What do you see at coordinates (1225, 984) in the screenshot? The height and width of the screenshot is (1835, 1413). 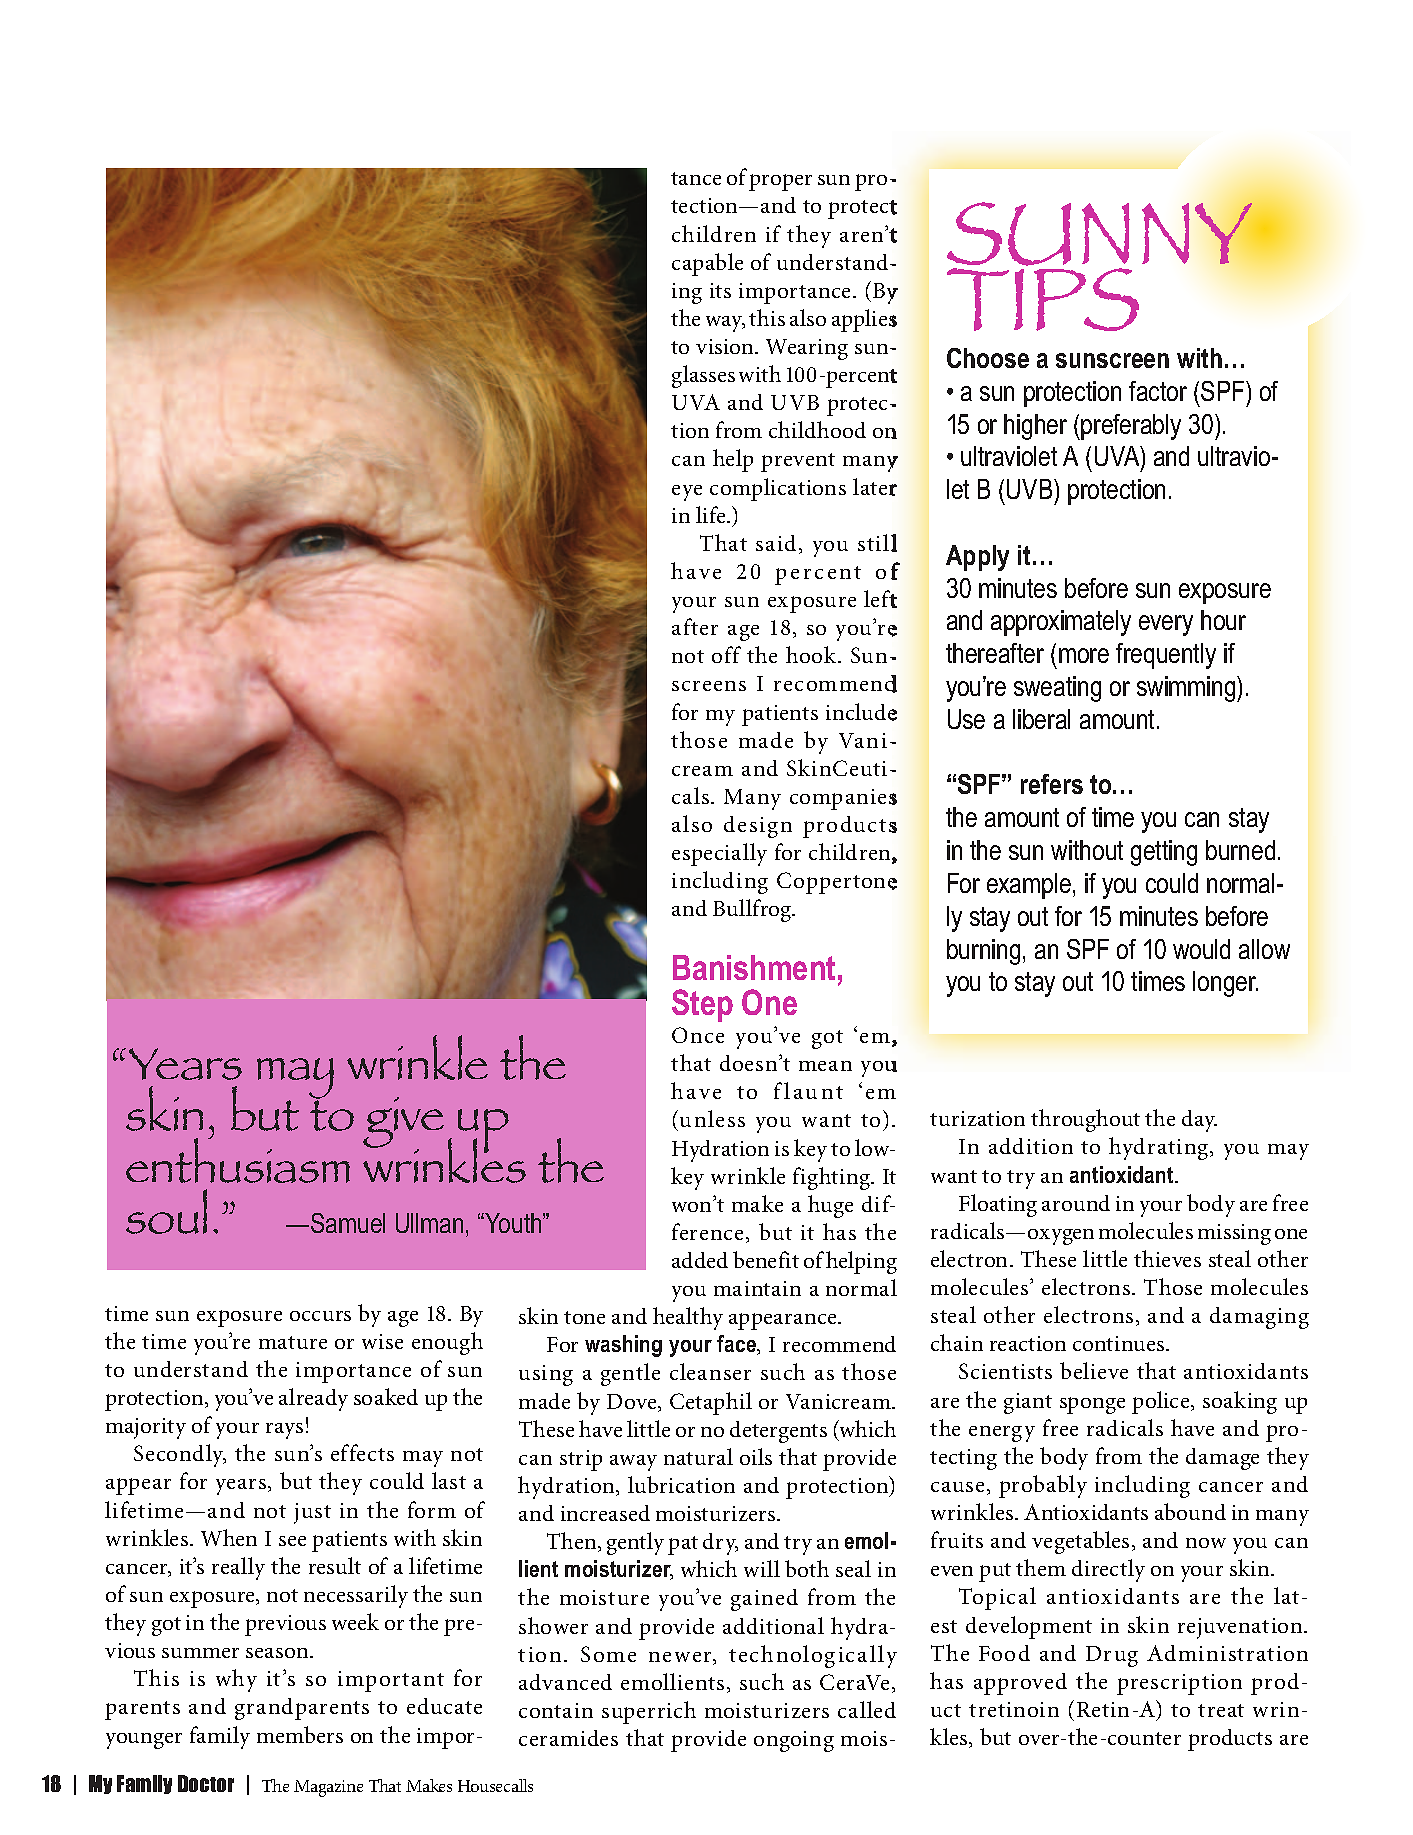 I see `longer` at bounding box center [1225, 984].
